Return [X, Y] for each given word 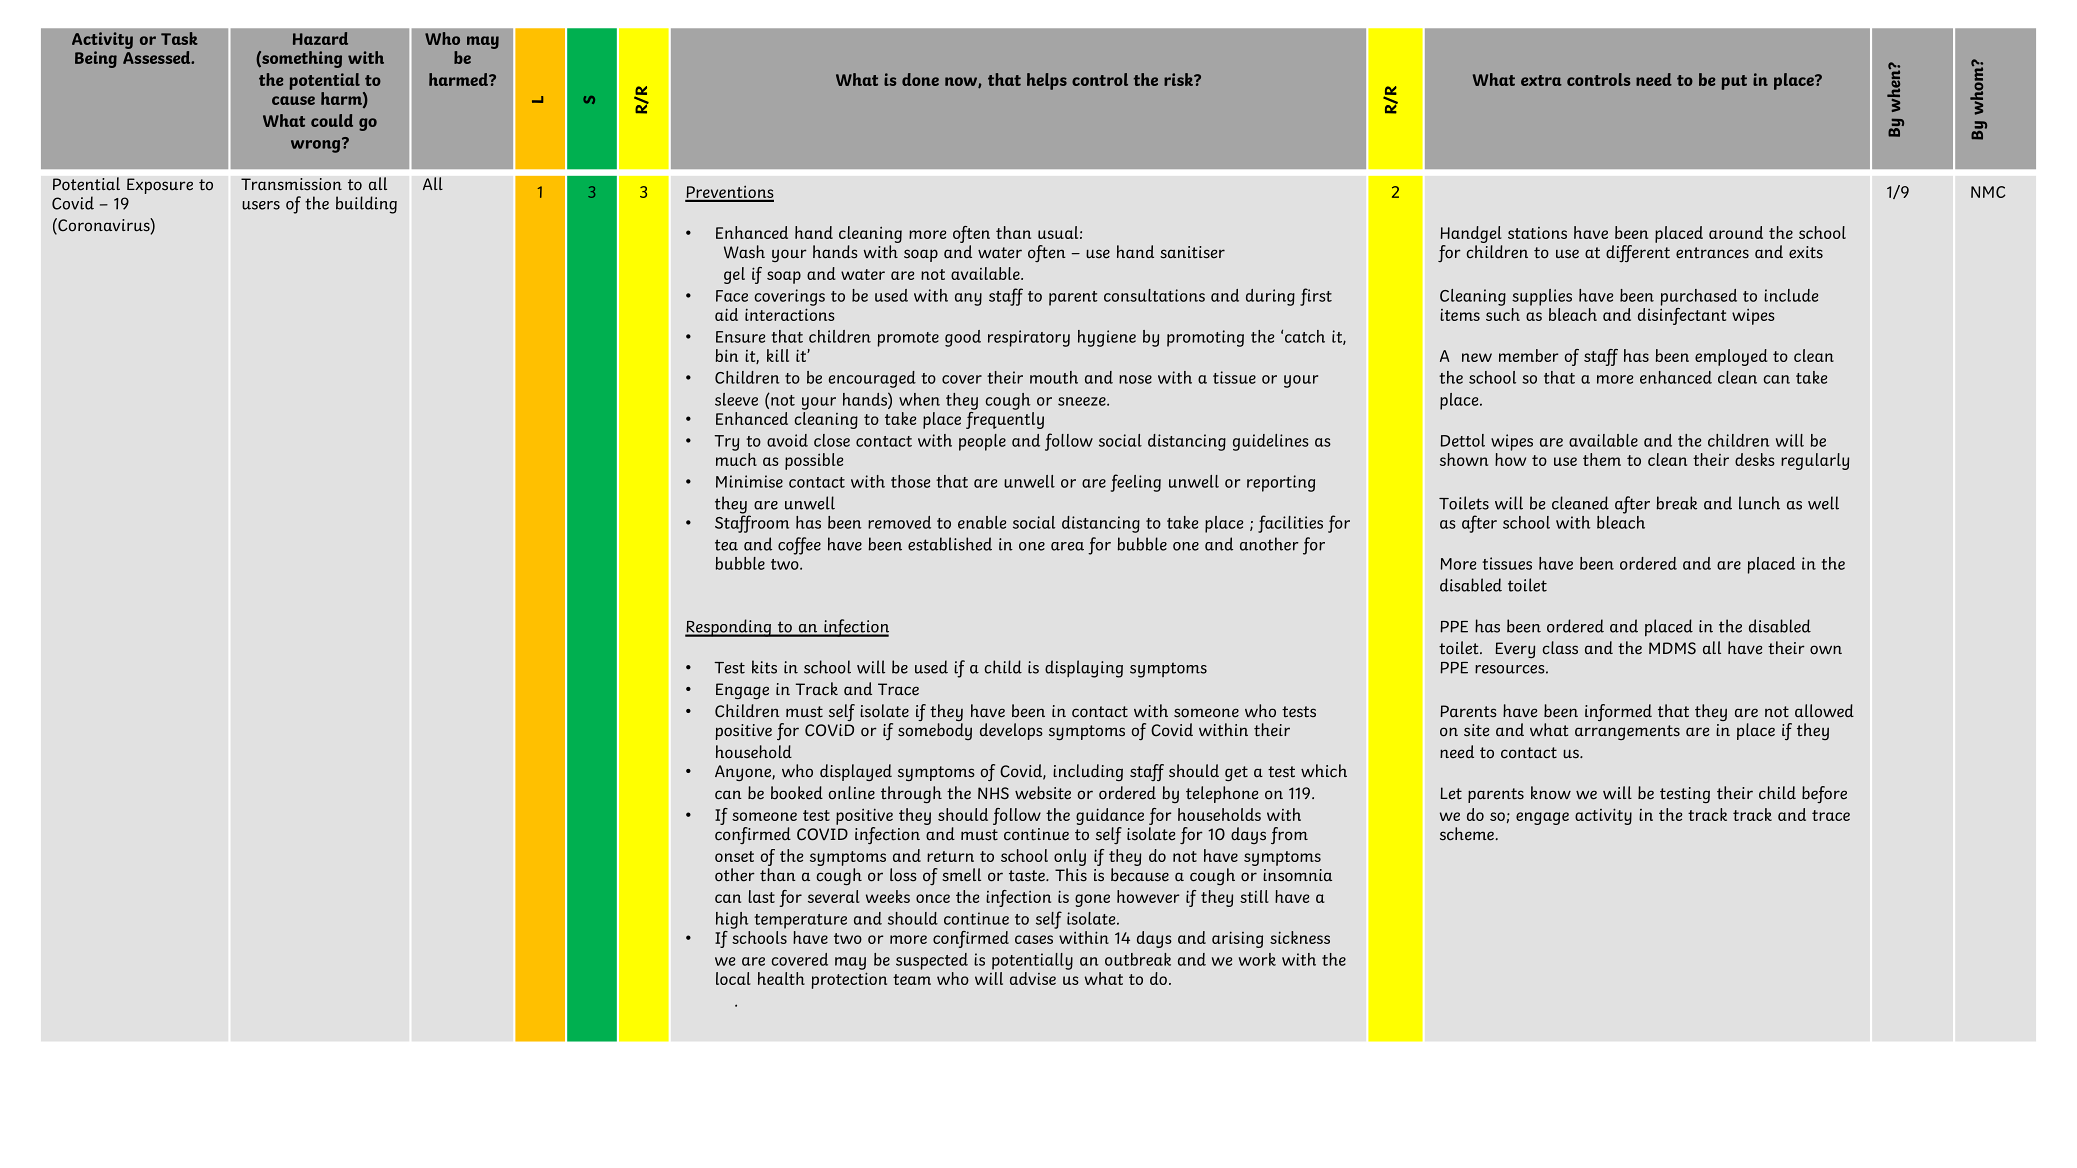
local [733, 978]
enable [982, 522]
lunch [1759, 503]
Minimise [749, 481]
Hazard [320, 38]
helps [1047, 81]
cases [1034, 939]
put [1734, 82]
